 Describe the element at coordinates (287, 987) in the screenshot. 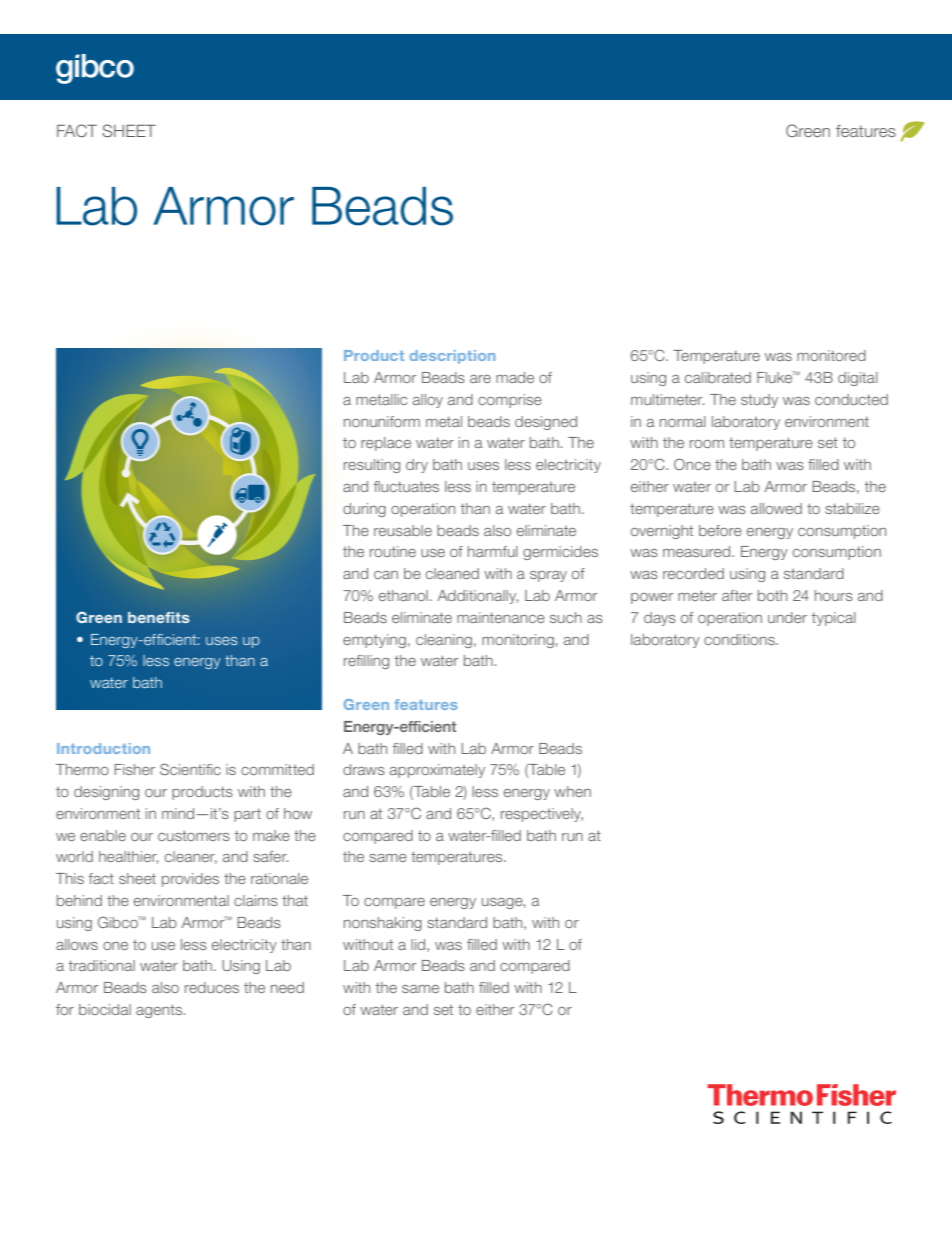

I see `need` at that location.
